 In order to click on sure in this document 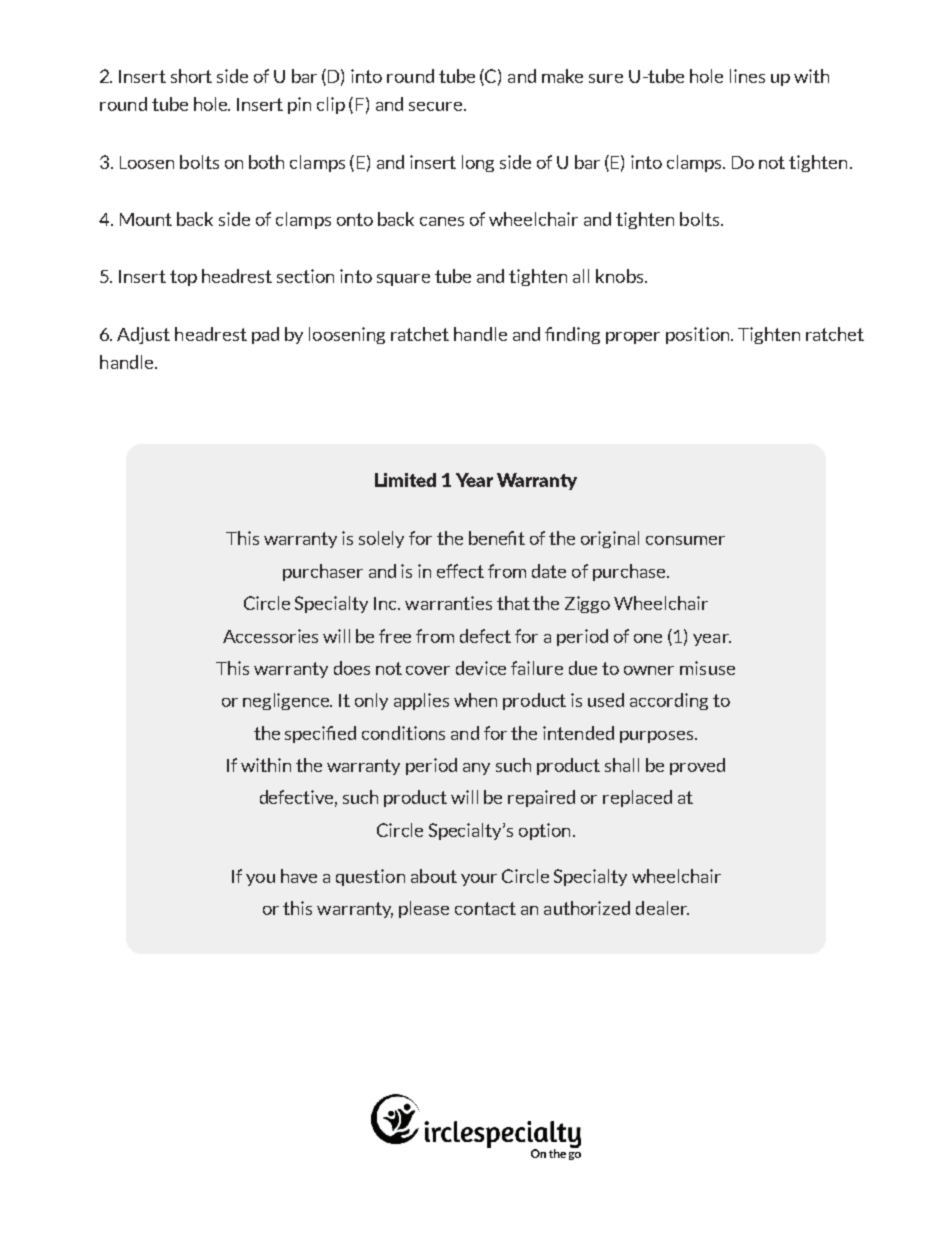, I will do `click(606, 78)`.
